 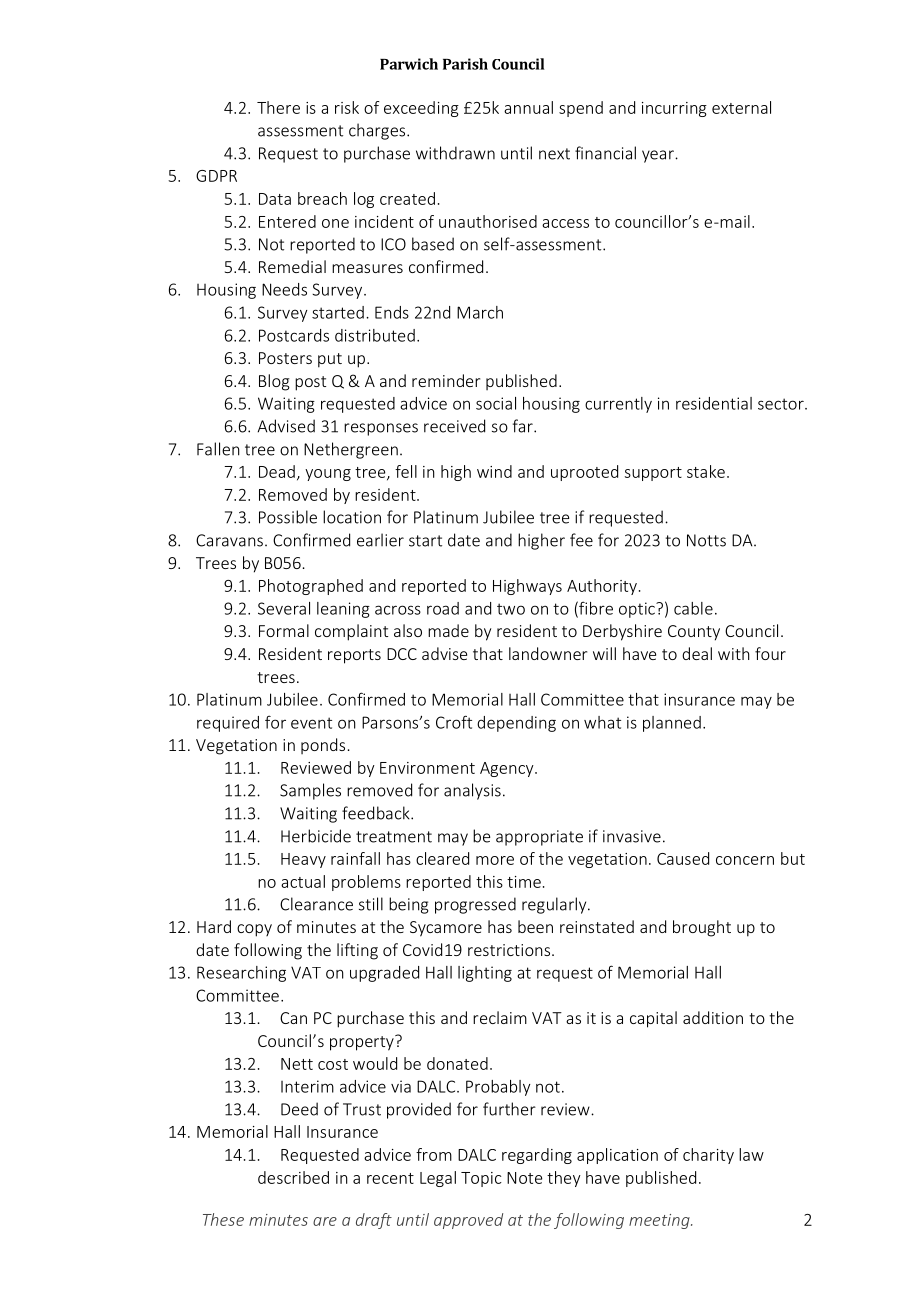 What do you see at coordinates (481, 1179) in the image?
I see `Topic` at bounding box center [481, 1179].
